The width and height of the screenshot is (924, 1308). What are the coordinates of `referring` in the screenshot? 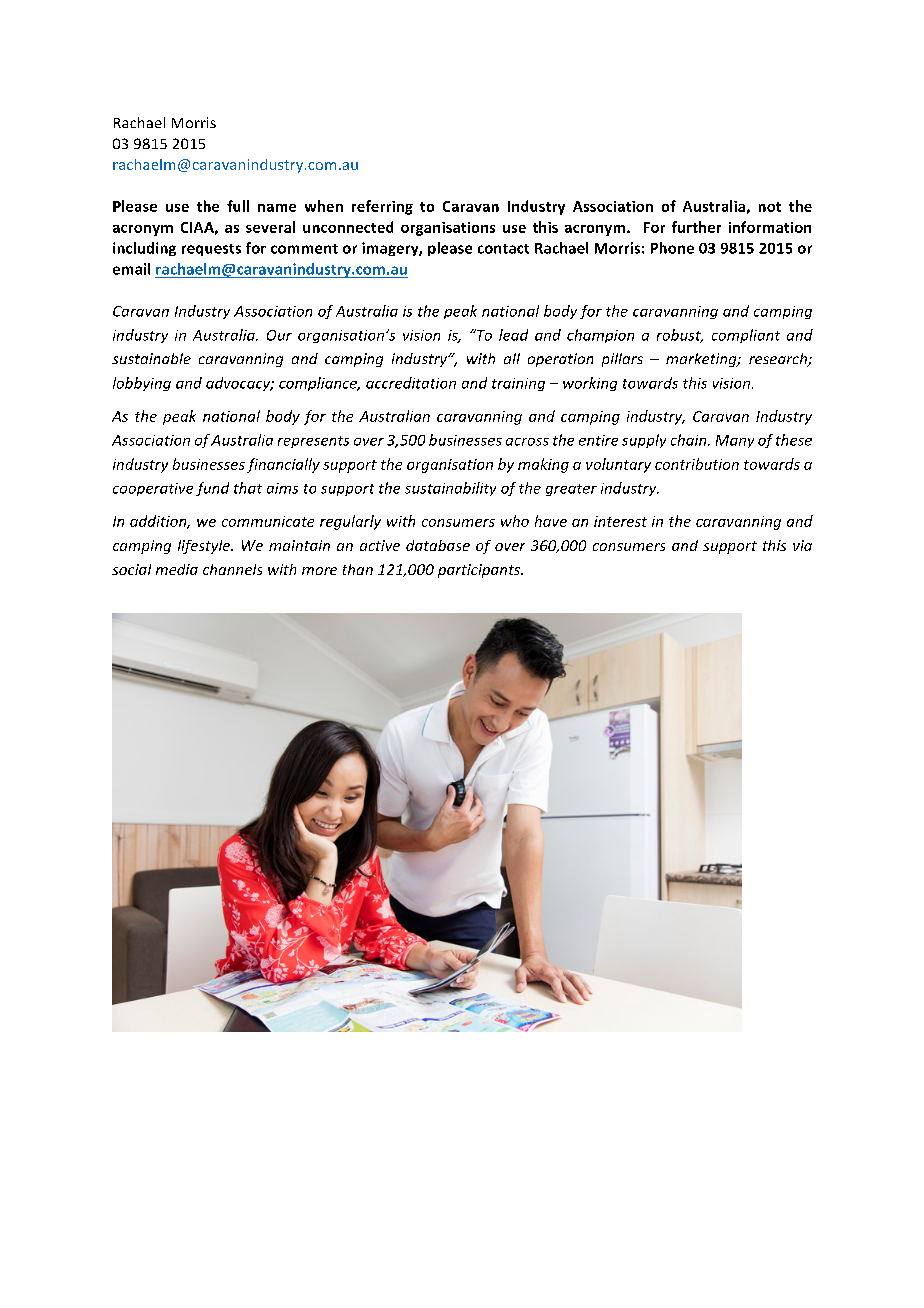 It's located at (382, 207).
